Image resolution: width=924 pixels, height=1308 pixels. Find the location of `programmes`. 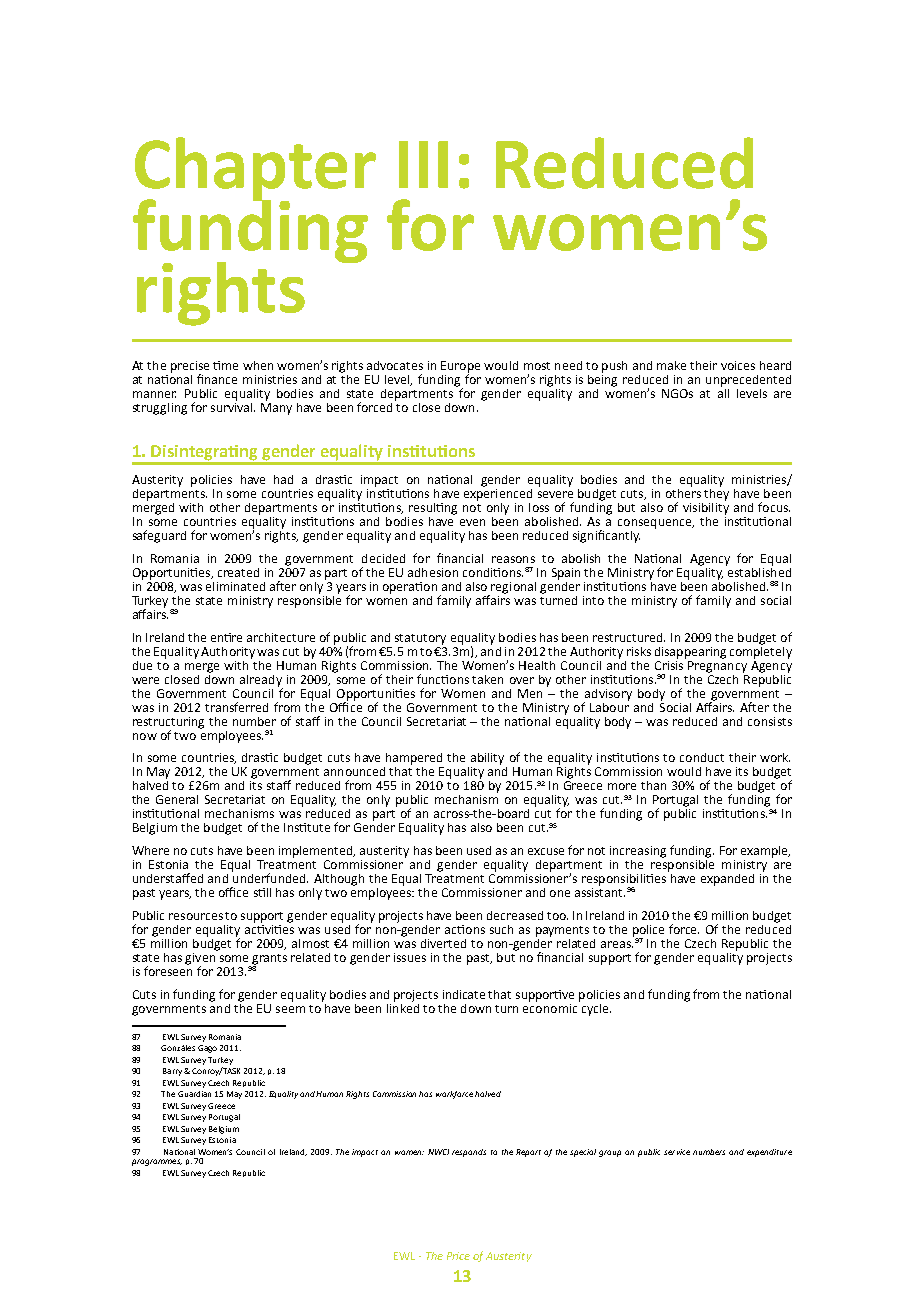

programmes is located at coordinates (157, 1162).
